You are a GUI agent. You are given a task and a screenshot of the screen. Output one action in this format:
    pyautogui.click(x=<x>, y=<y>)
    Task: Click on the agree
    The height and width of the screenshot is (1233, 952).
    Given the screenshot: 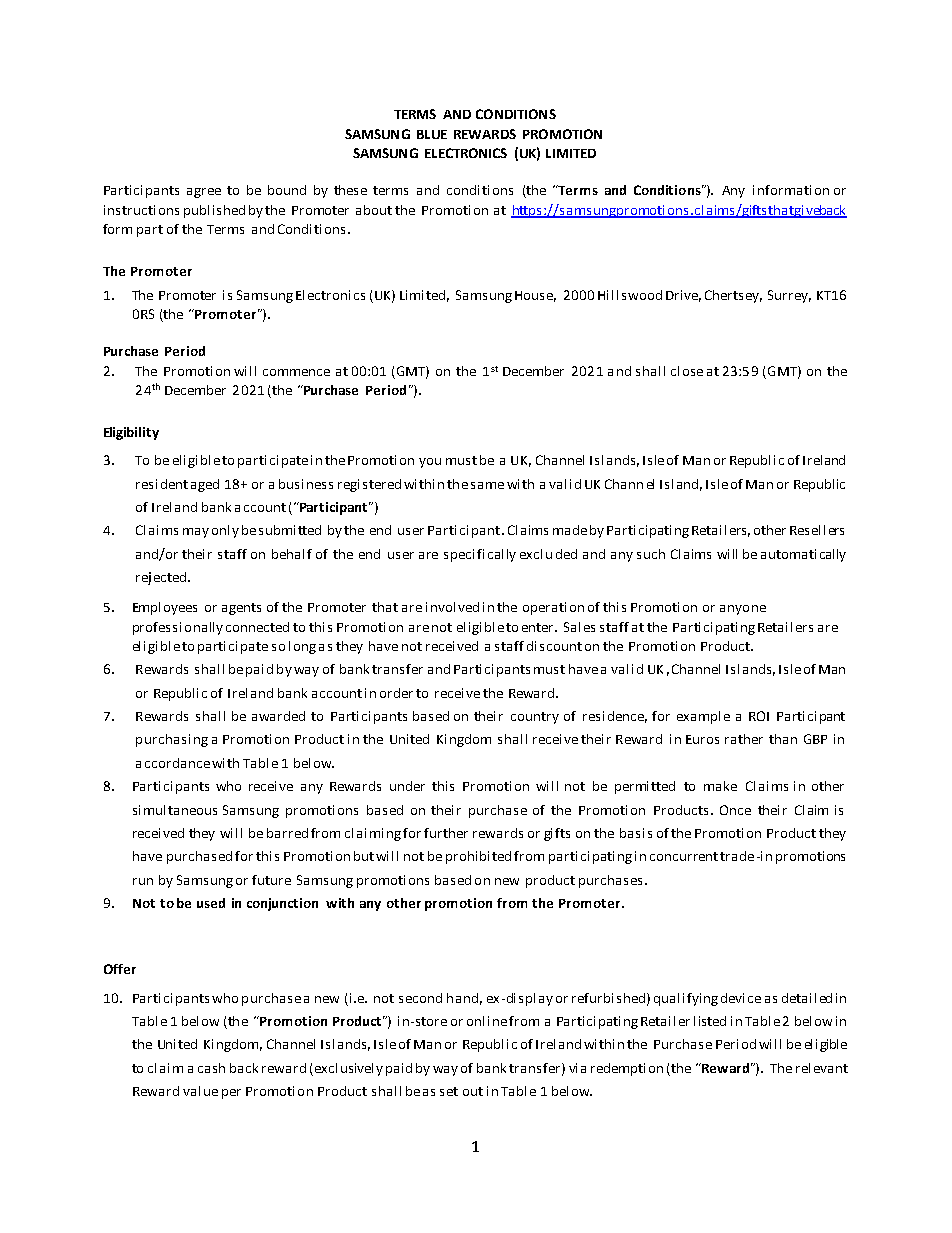 What is the action you would take?
    pyautogui.click(x=204, y=193)
